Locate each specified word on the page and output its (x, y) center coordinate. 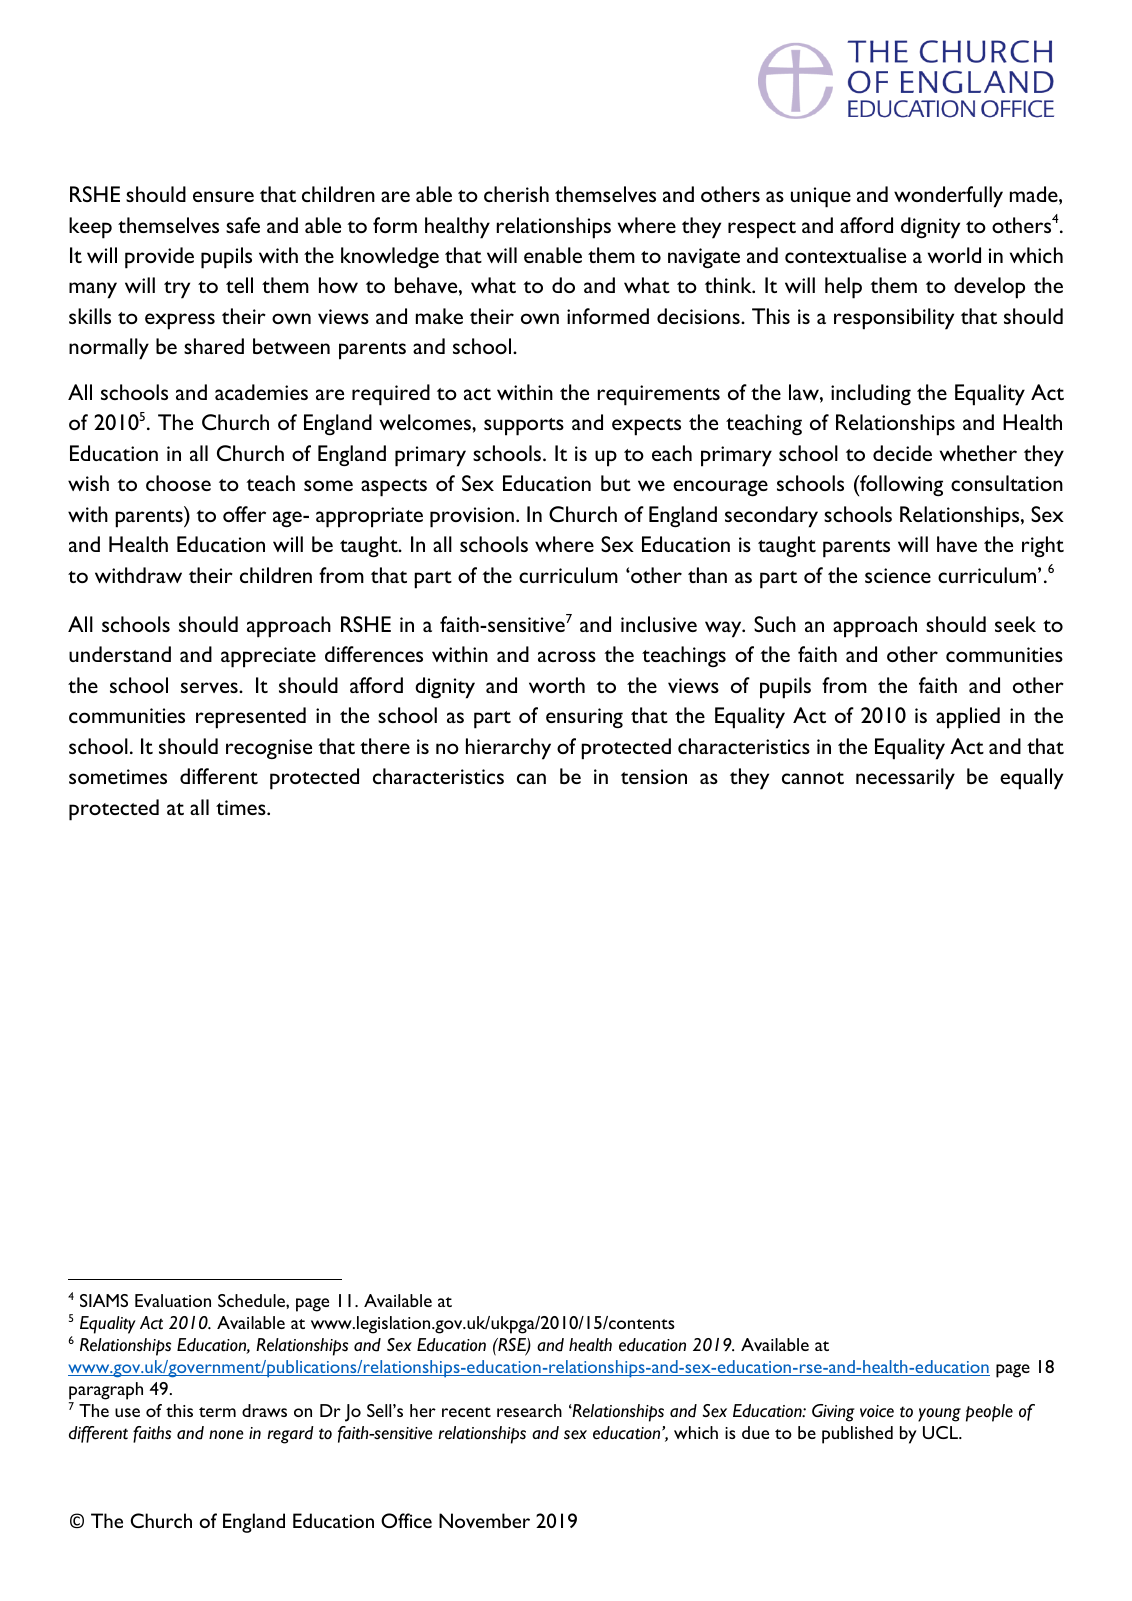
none (226, 1435)
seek (1015, 624)
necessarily (905, 779)
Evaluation (173, 1300)
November (484, 1520)
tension (654, 776)
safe (243, 225)
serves (210, 687)
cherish (516, 194)
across (567, 656)
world (954, 255)
